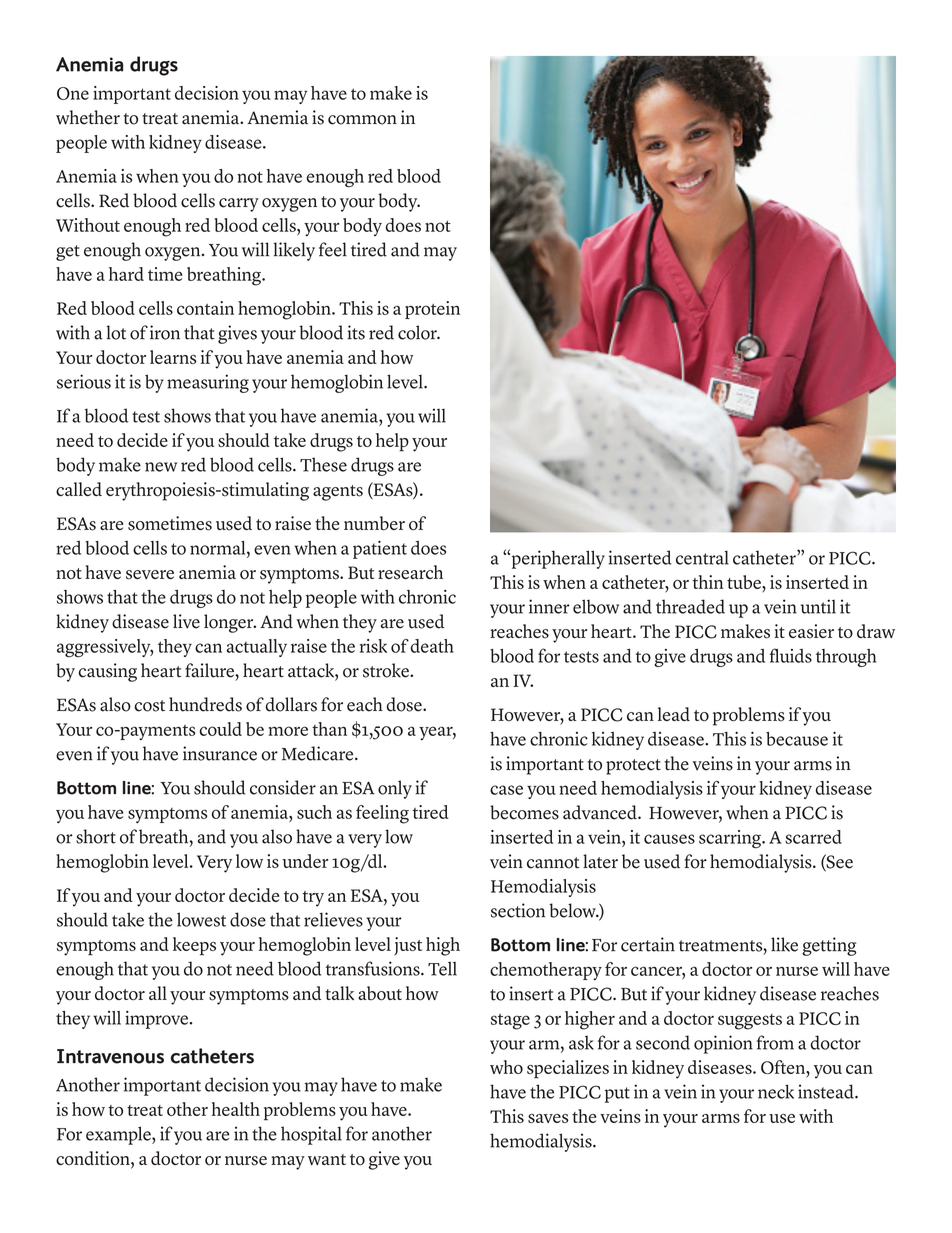  Describe the element at coordinates (362, 120) in the page. I see `common` at that location.
